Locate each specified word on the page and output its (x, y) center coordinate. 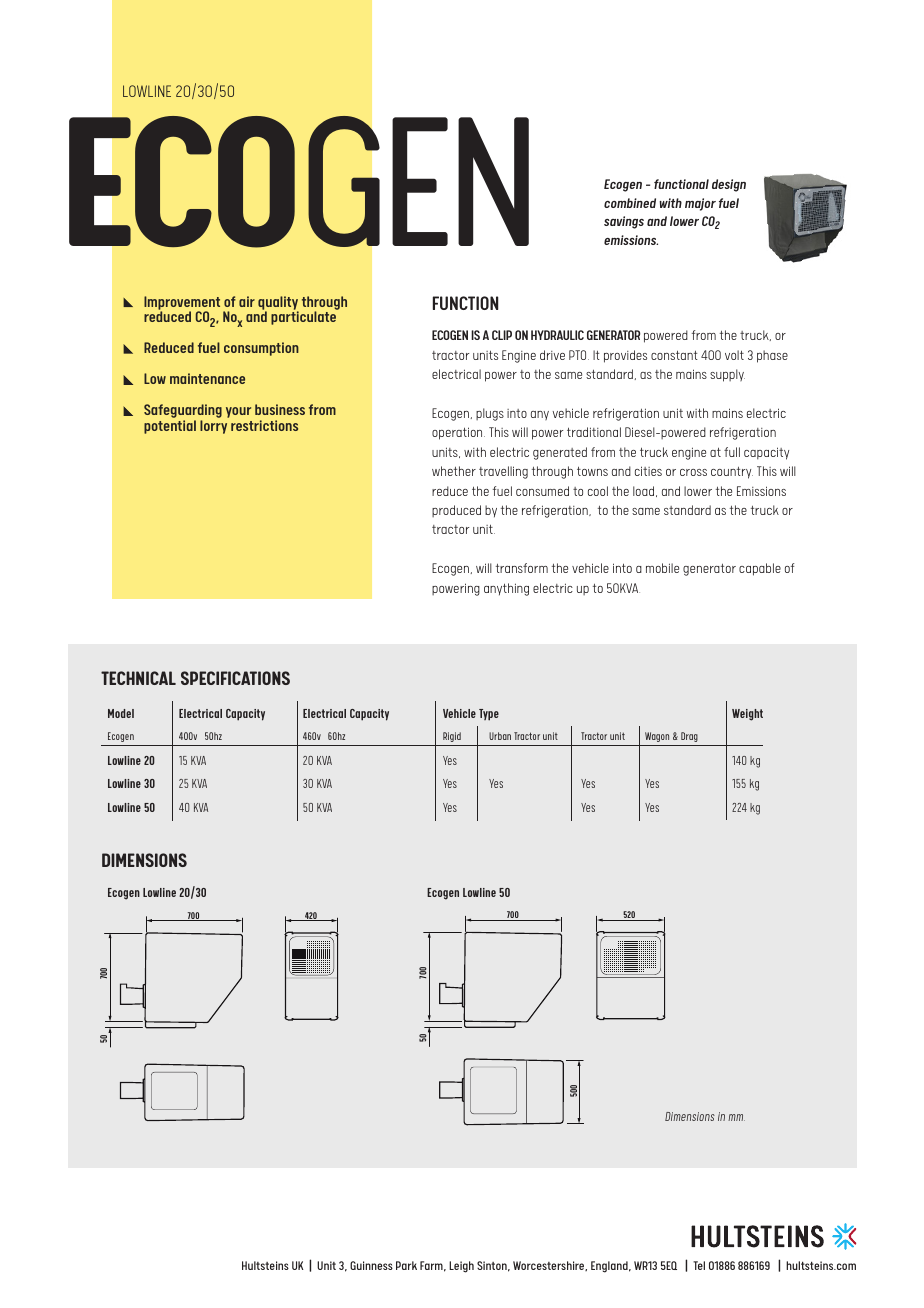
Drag (689, 737)
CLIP (502, 335)
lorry (213, 427)
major (700, 204)
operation (458, 433)
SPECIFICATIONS (235, 678)
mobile (662, 568)
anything (506, 589)
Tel (699, 1265)
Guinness (371, 1265)
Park (406, 1265)
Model (121, 713)
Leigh (461, 1267)
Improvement (182, 304)
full (732, 452)
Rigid (452, 737)
